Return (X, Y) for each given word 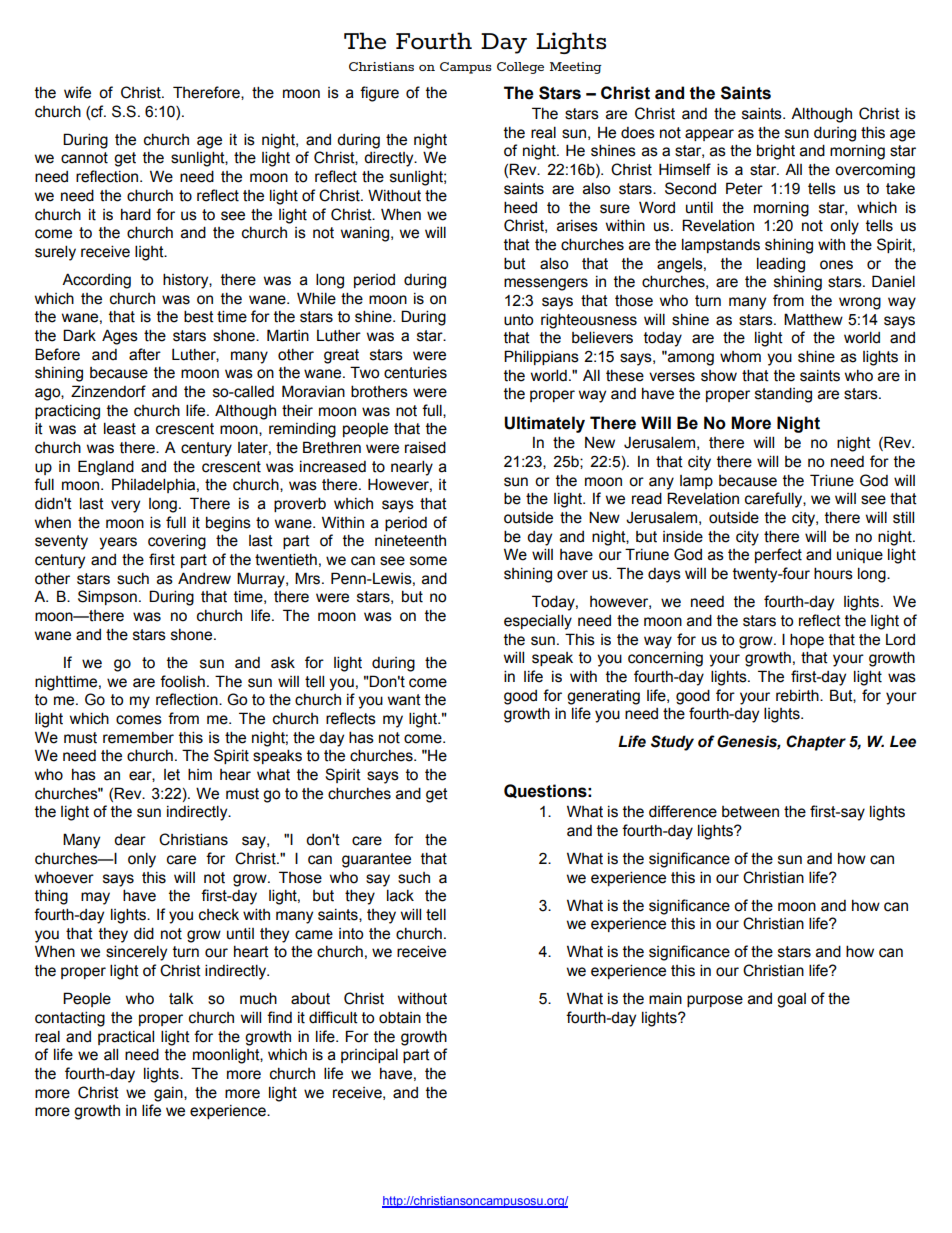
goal (791, 1000)
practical (126, 1037)
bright (776, 152)
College (520, 68)
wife (77, 92)
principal (369, 1055)
